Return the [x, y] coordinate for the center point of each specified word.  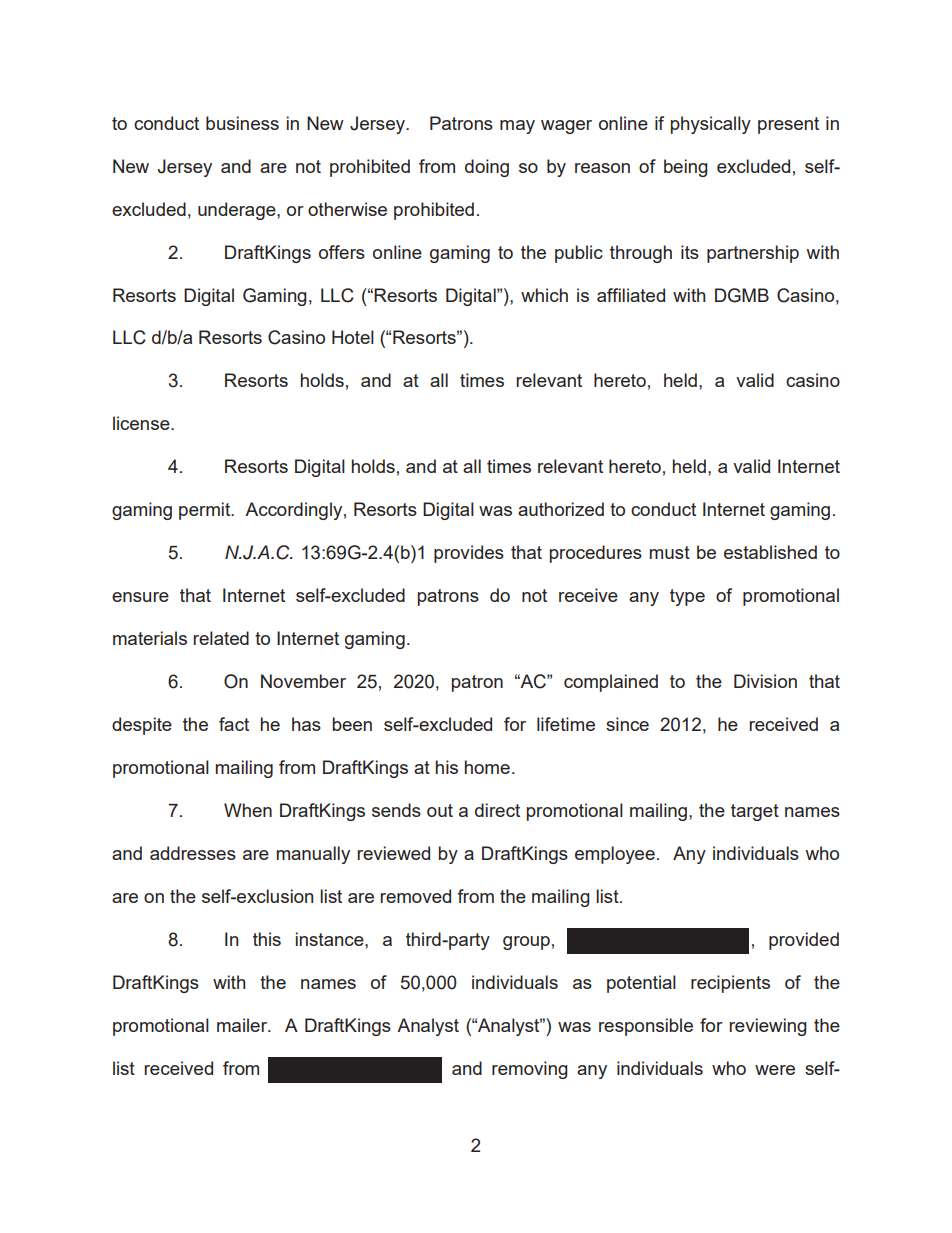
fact [234, 724]
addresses [193, 853]
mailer [243, 1025]
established [770, 552]
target [755, 812]
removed [415, 896]
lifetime [566, 724]
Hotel [353, 337]
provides [469, 554]
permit [206, 511]
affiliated [631, 295]
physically [711, 125]
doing [487, 168]
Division [765, 681]
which [544, 295]
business [242, 123]
